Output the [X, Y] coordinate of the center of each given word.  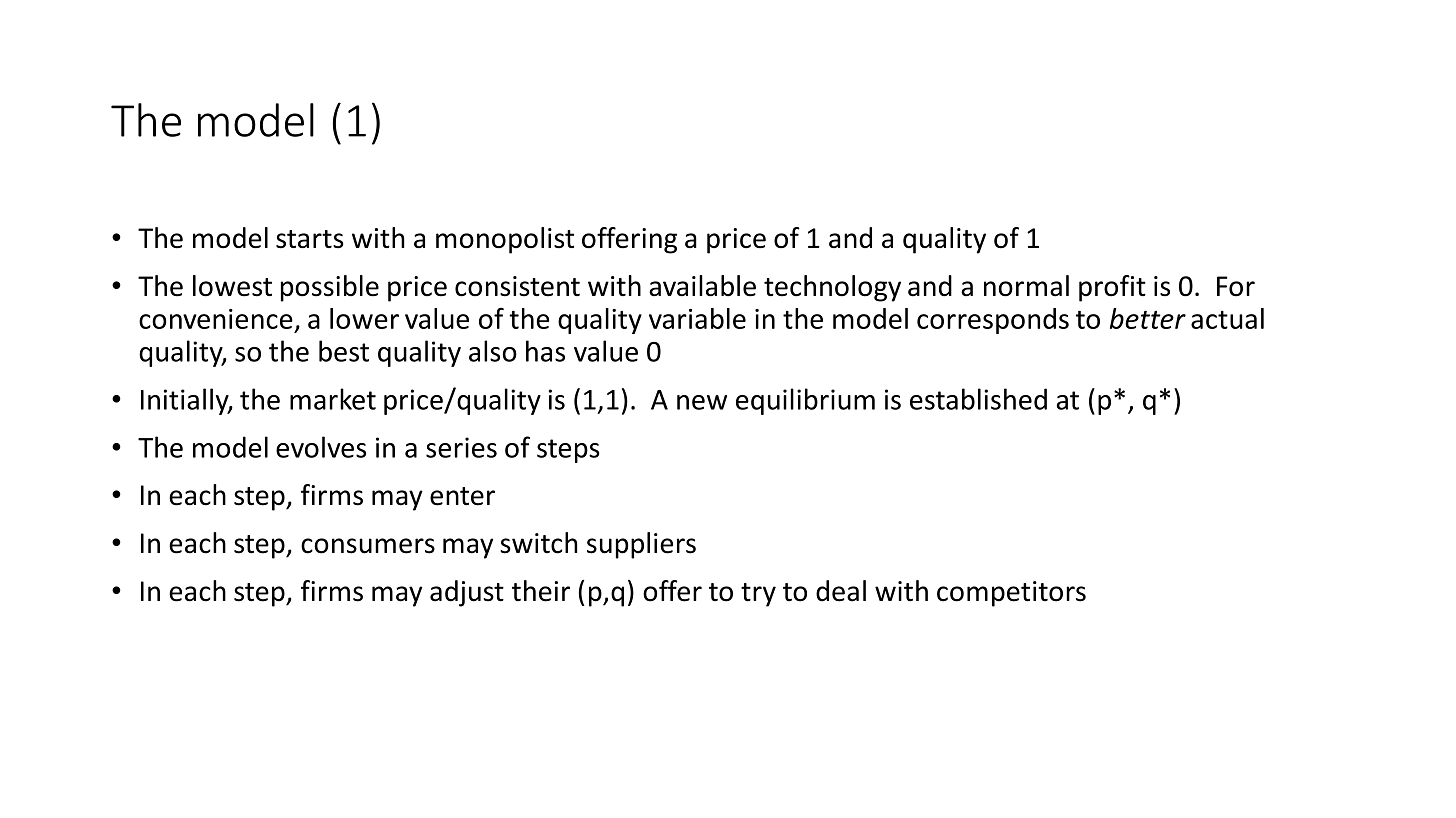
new [702, 402]
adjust [467, 593]
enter [462, 496]
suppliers [641, 545]
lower [364, 318]
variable [697, 318]
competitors [1011, 594]
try [758, 595]
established [978, 399]
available [702, 286]
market [333, 399]
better [1148, 318]
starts [310, 239]
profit [1112, 288]
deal [841, 591]
